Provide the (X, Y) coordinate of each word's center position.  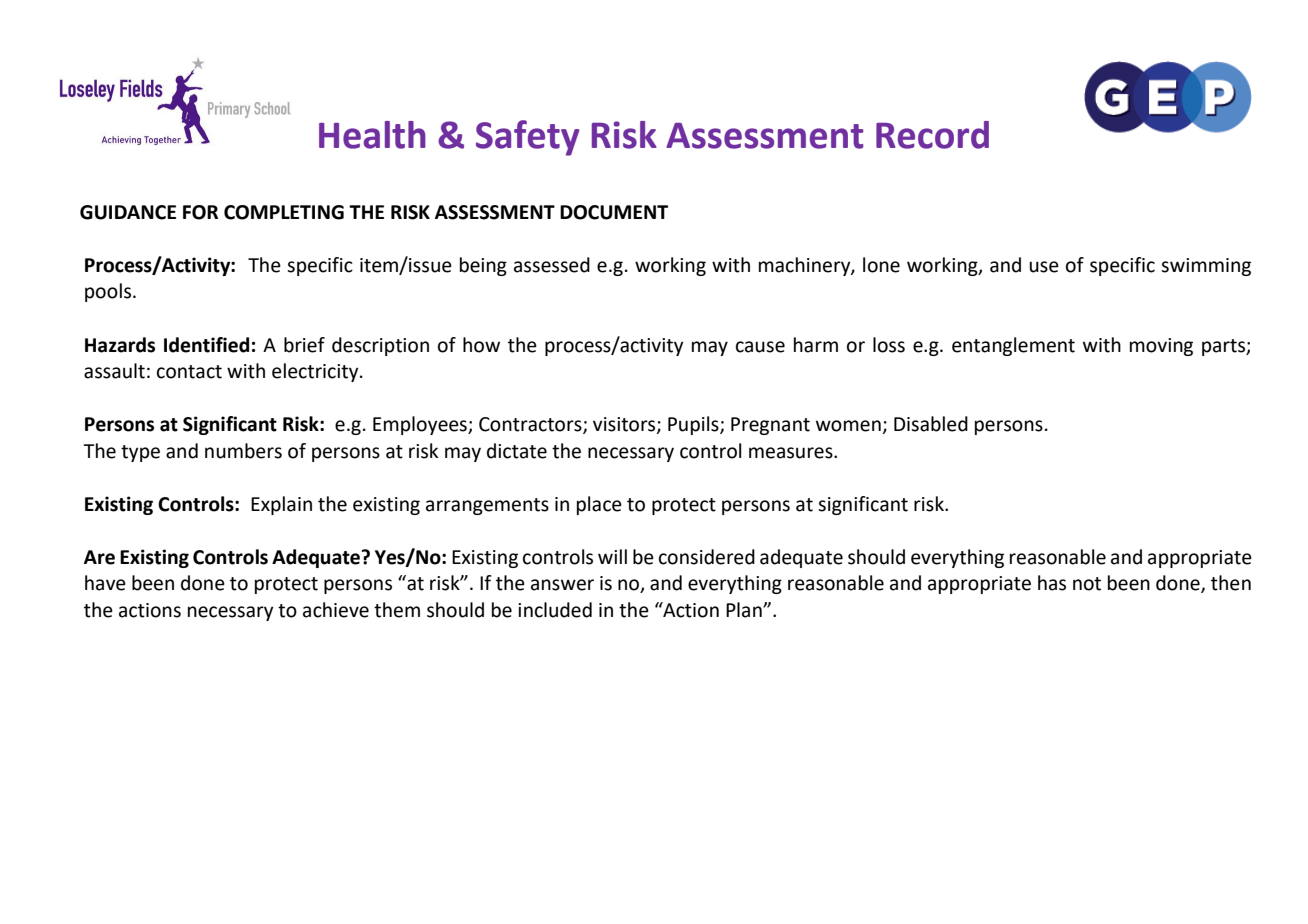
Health (372, 135)
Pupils (694, 425)
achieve (336, 610)
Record (932, 135)
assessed (552, 265)
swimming (1206, 267)
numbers (243, 451)
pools (108, 292)
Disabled (931, 424)
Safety (528, 138)
